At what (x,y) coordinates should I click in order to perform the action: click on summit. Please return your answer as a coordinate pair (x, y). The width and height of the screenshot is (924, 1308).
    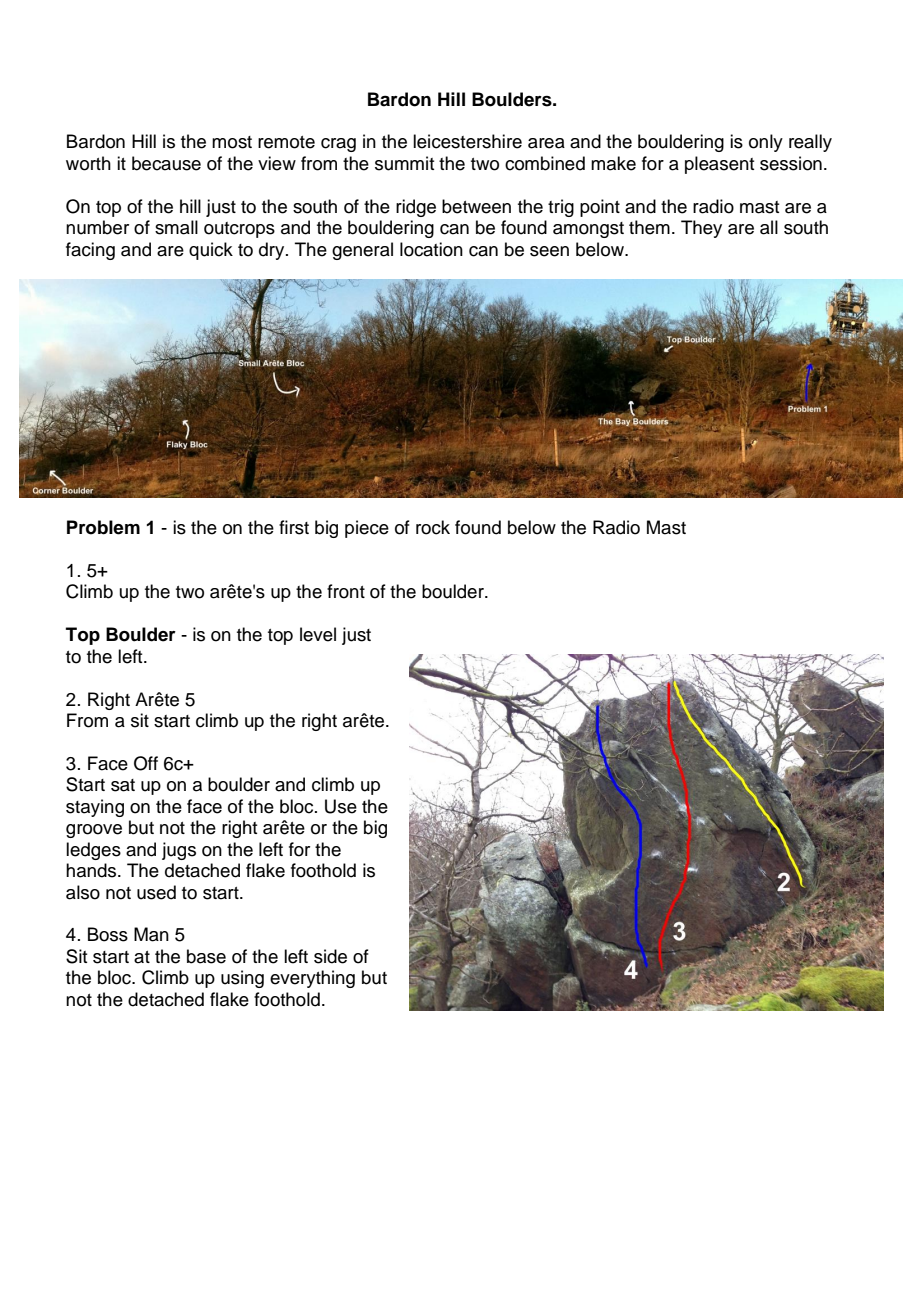
    Looking at the image, I should click on (404, 163).
